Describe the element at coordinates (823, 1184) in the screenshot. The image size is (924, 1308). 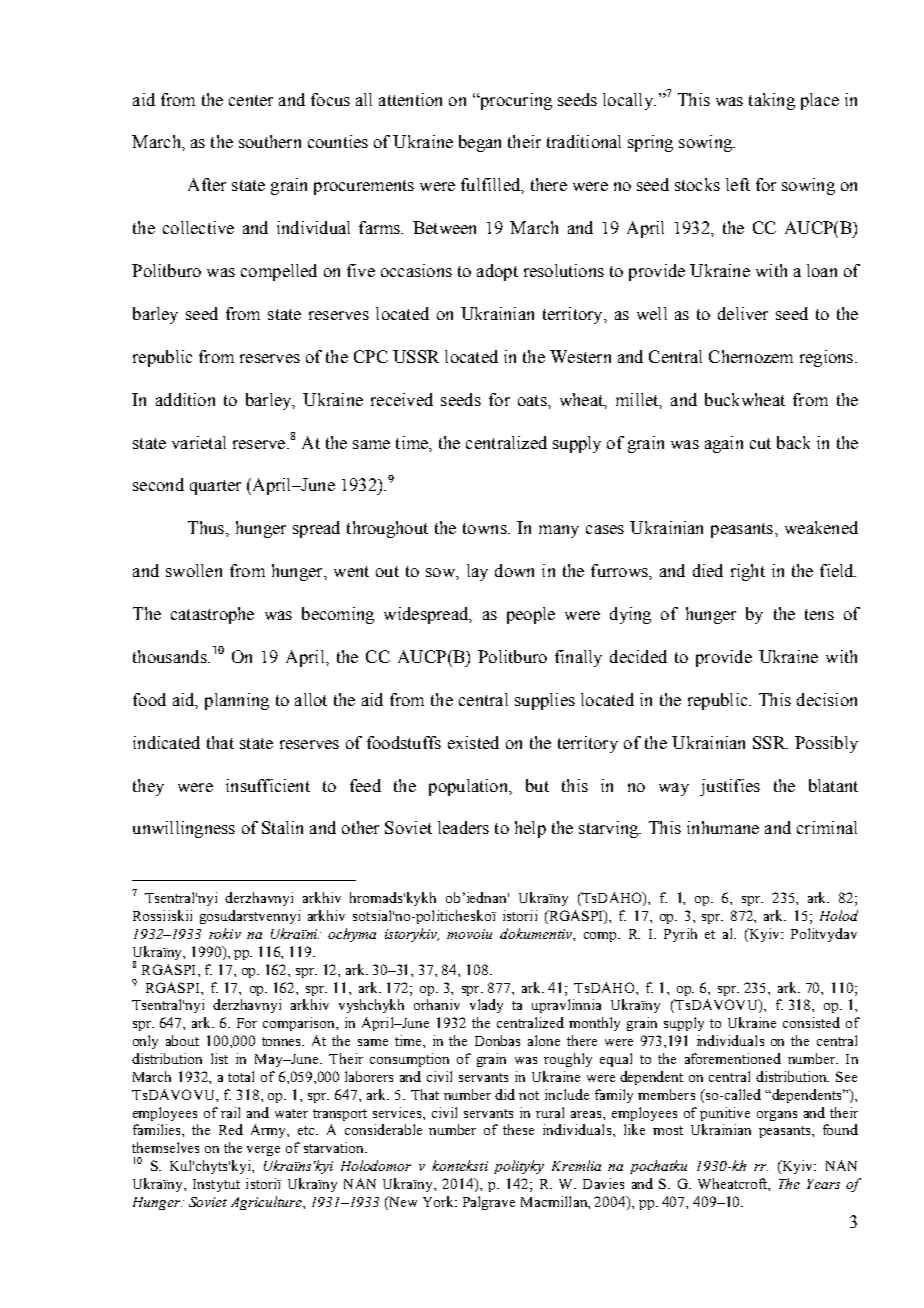
I see `Years` at that location.
